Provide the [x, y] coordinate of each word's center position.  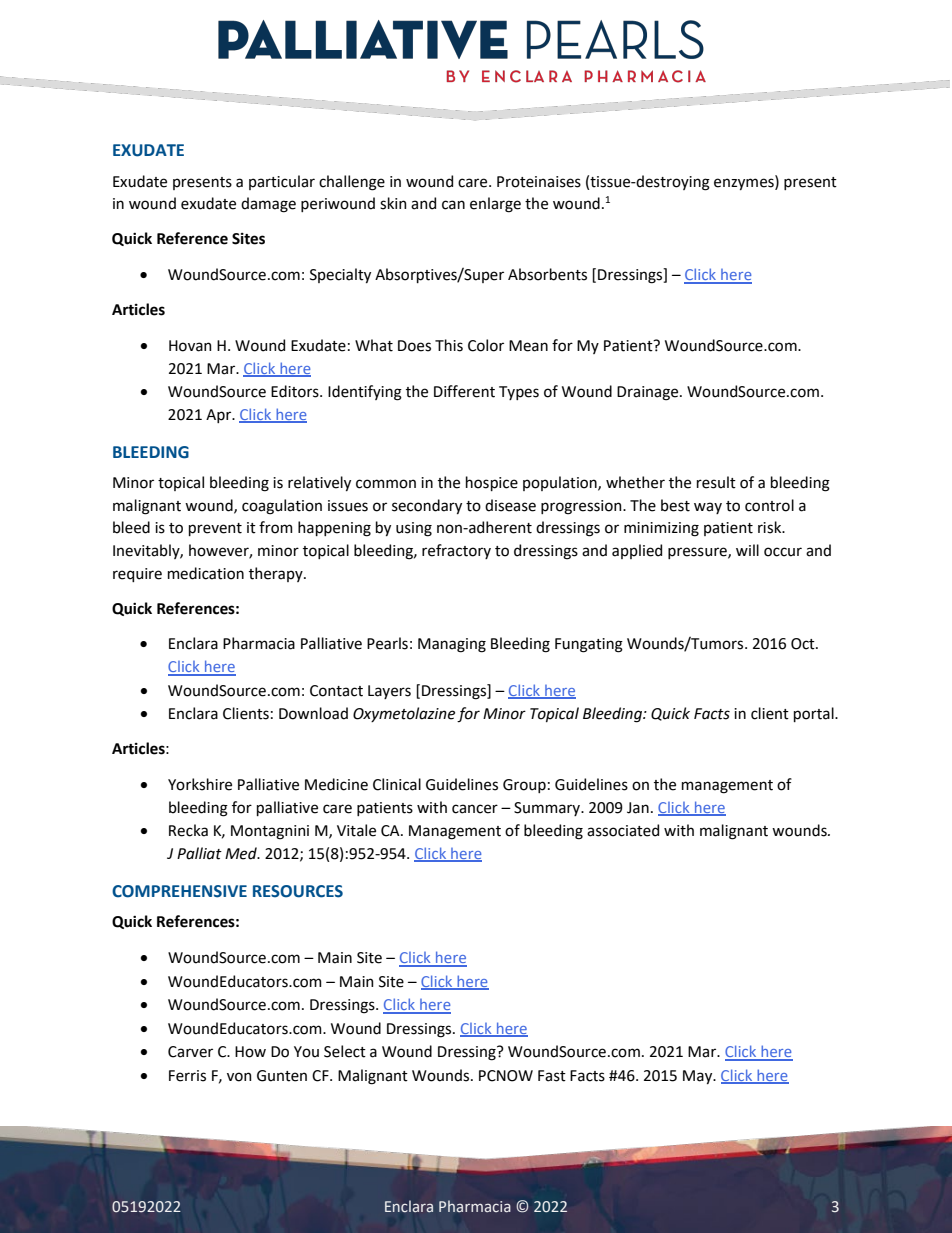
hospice [492, 483]
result [716, 482]
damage [268, 205]
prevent [215, 529]
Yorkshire [200, 784]
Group [524, 786]
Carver [190, 1052]
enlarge [495, 205]
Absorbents [547, 274]
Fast [552, 1076]
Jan [638, 808]
